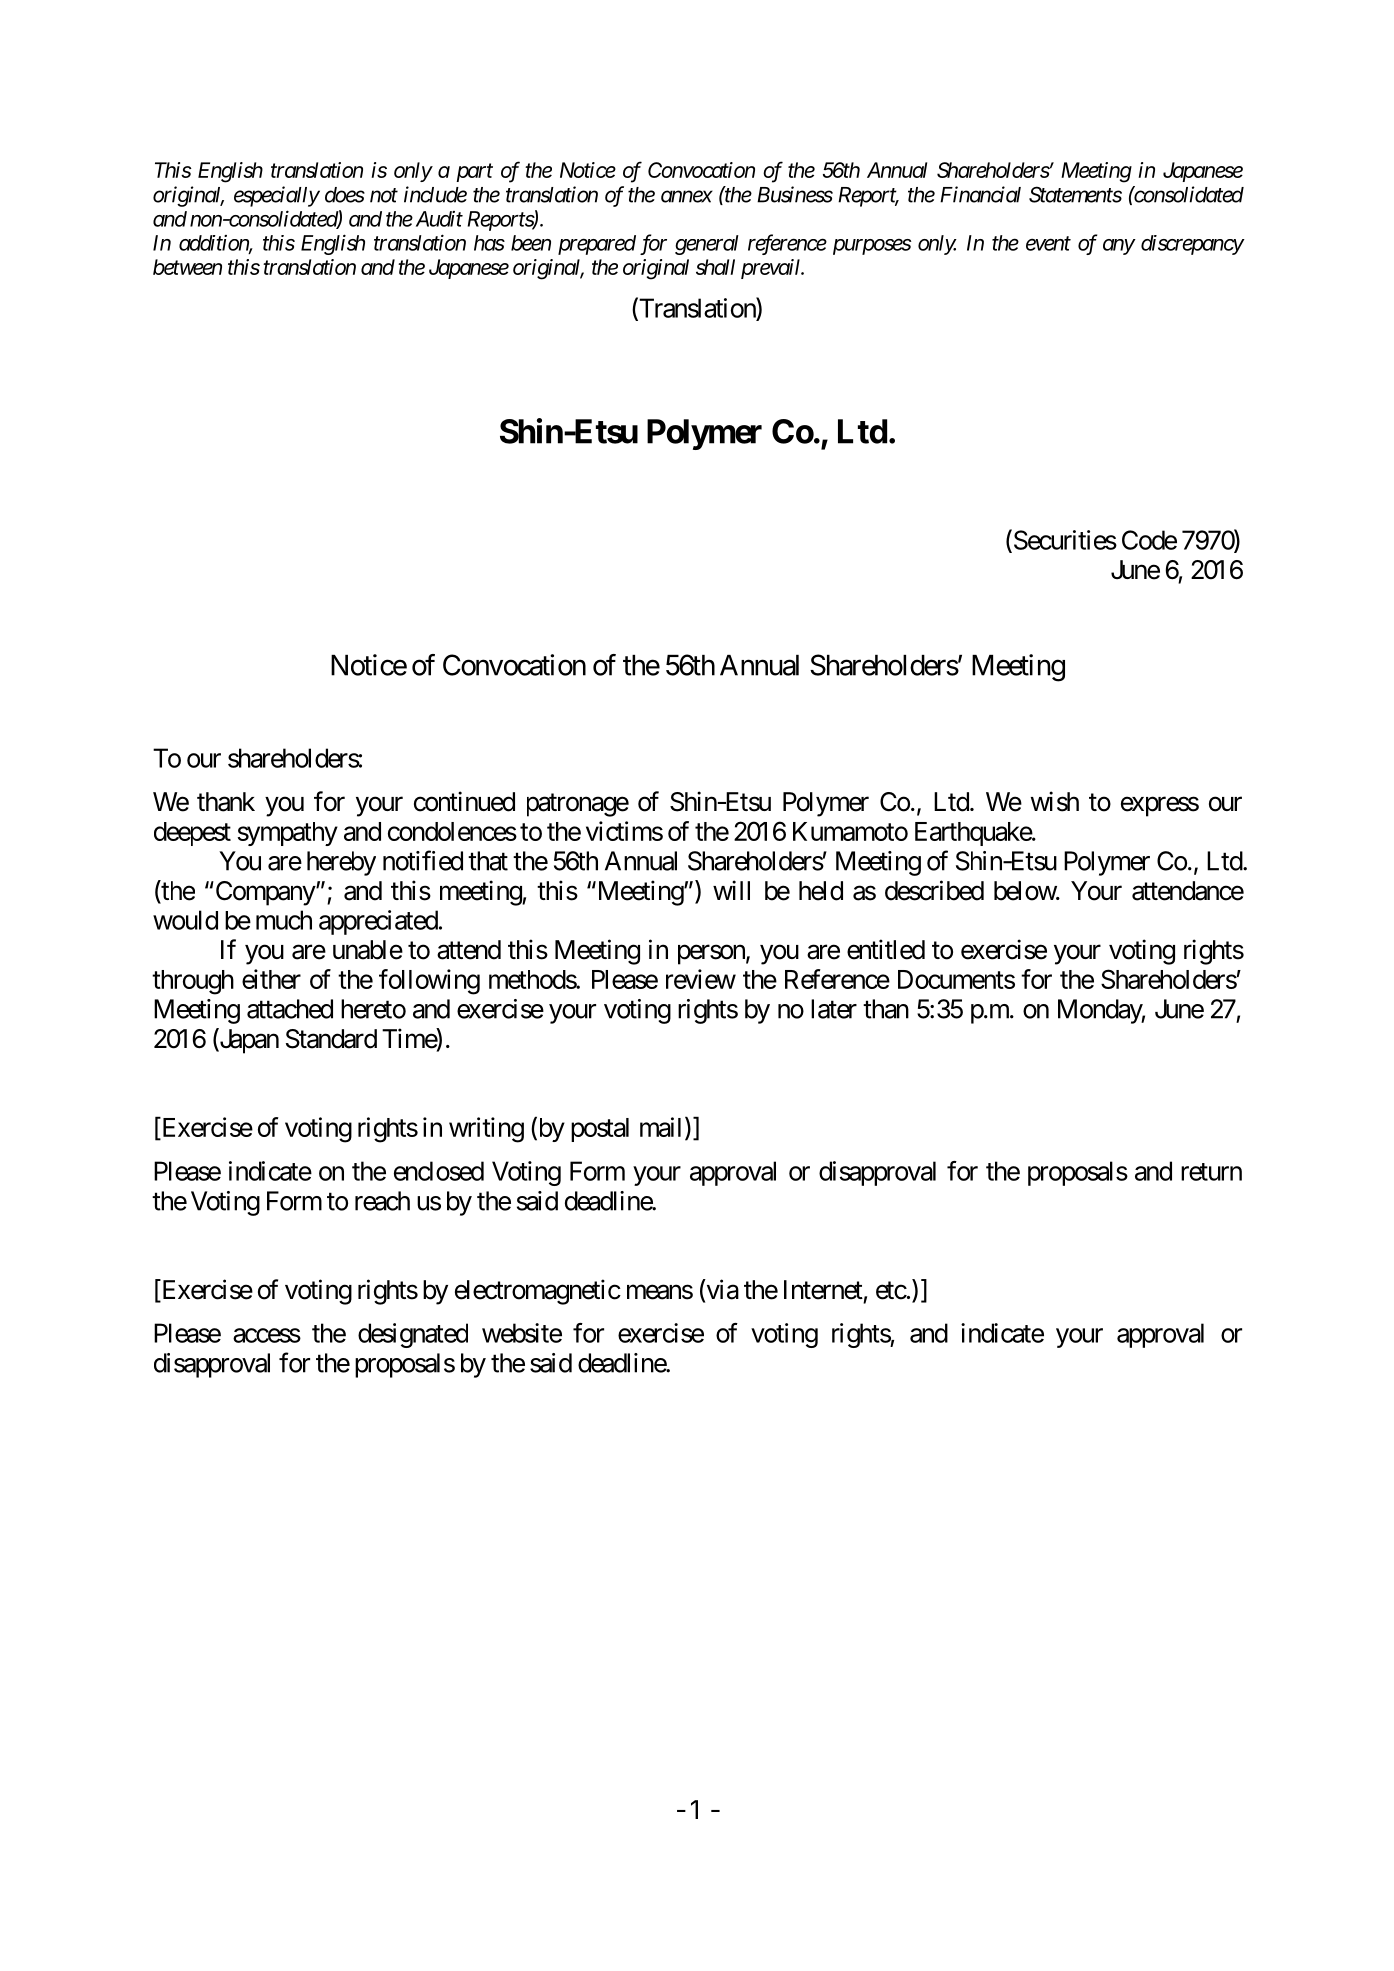 The image size is (1394, 1971). What do you see at coordinates (1048, 244) in the document?
I see `event` at bounding box center [1048, 244].
